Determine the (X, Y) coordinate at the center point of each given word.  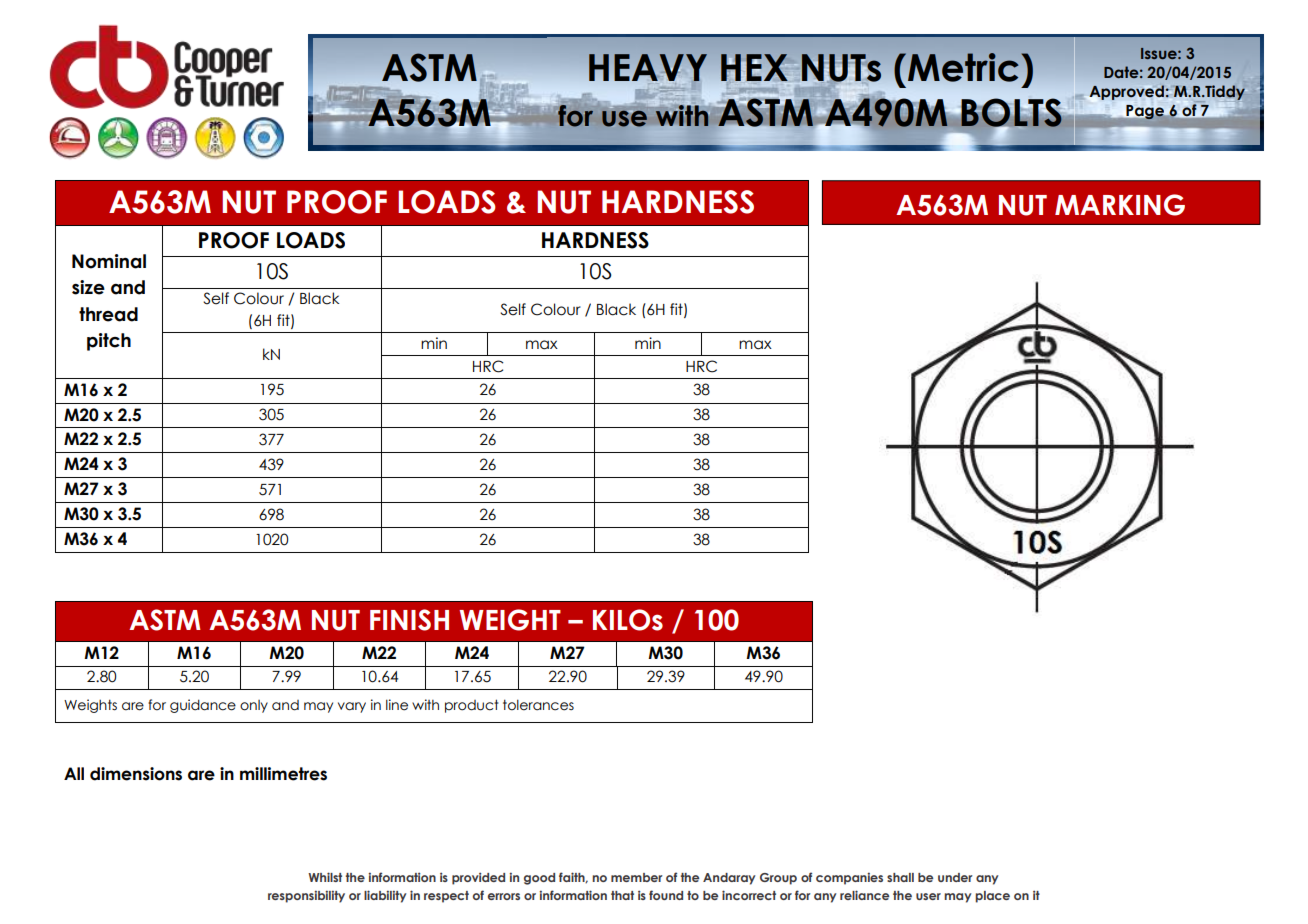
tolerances (538, 705)
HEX (754, 67)
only (254, 706)
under (955, 877)
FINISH (409, 620)
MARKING (1120, 205)
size (88, 287)
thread (108, 314)
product (472, 706)
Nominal (109, 261)
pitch (109, 342)
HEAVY (648, 68)
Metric (963, 67)
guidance (203, 706)
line (397, 705)
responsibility (306, 896)
